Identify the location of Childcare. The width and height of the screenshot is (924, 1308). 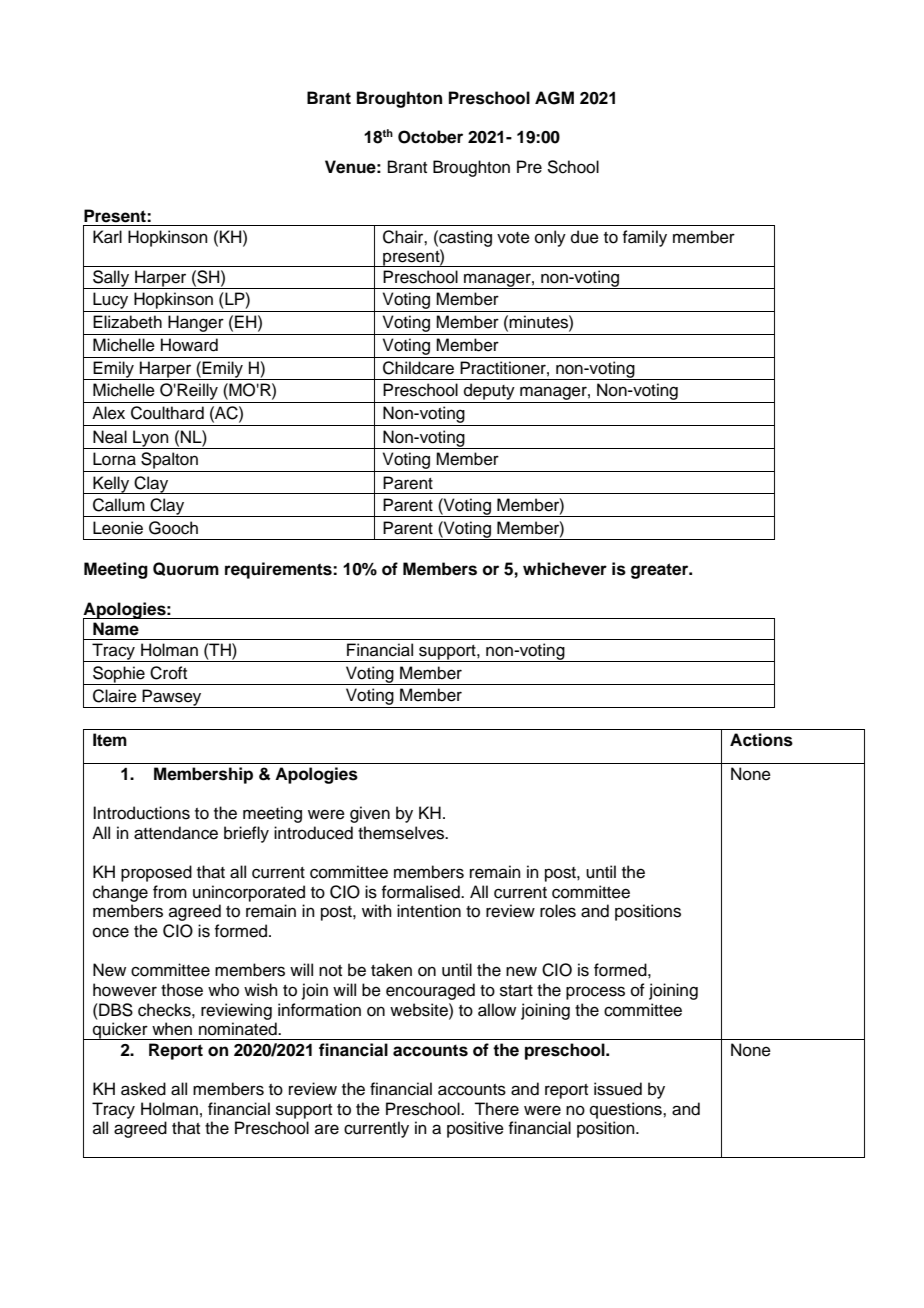
(418, 368).
